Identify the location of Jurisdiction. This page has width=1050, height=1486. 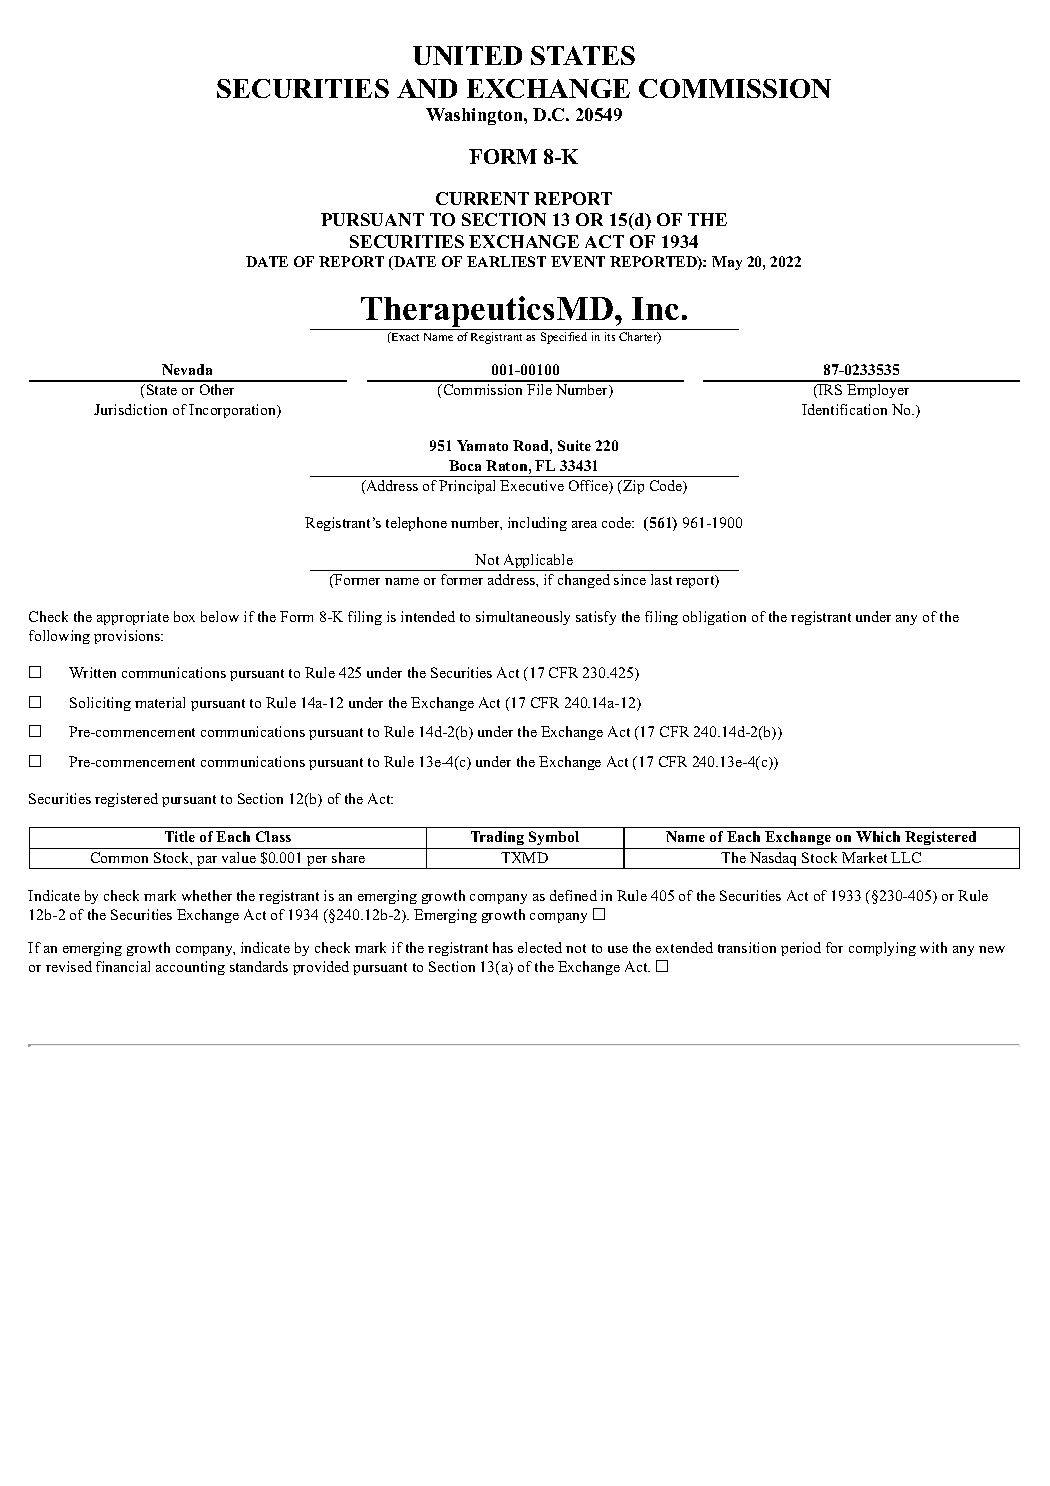
(130, 409).
